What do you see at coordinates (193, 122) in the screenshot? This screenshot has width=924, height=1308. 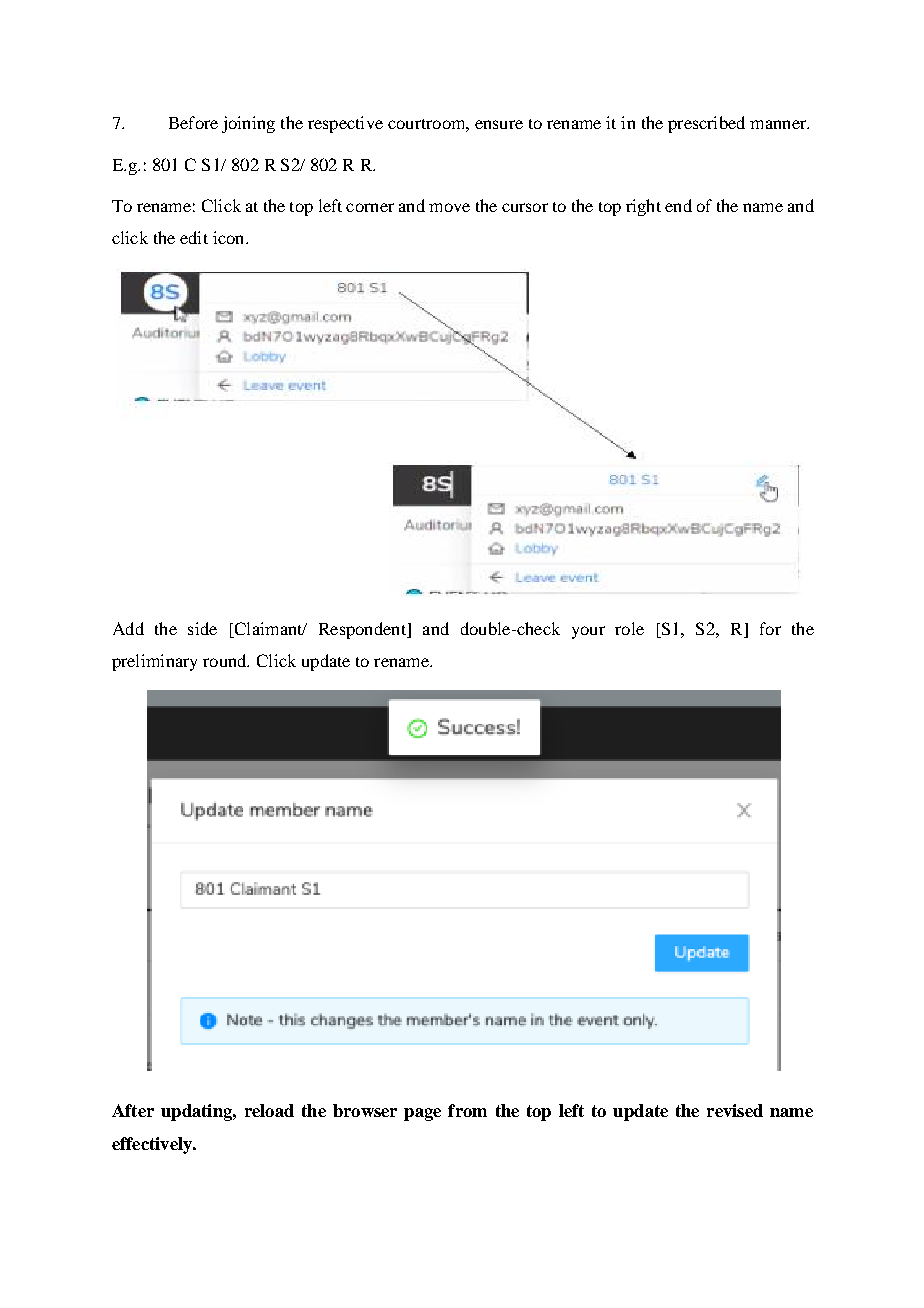 I see `Before` at bounding box center [193, 122].
